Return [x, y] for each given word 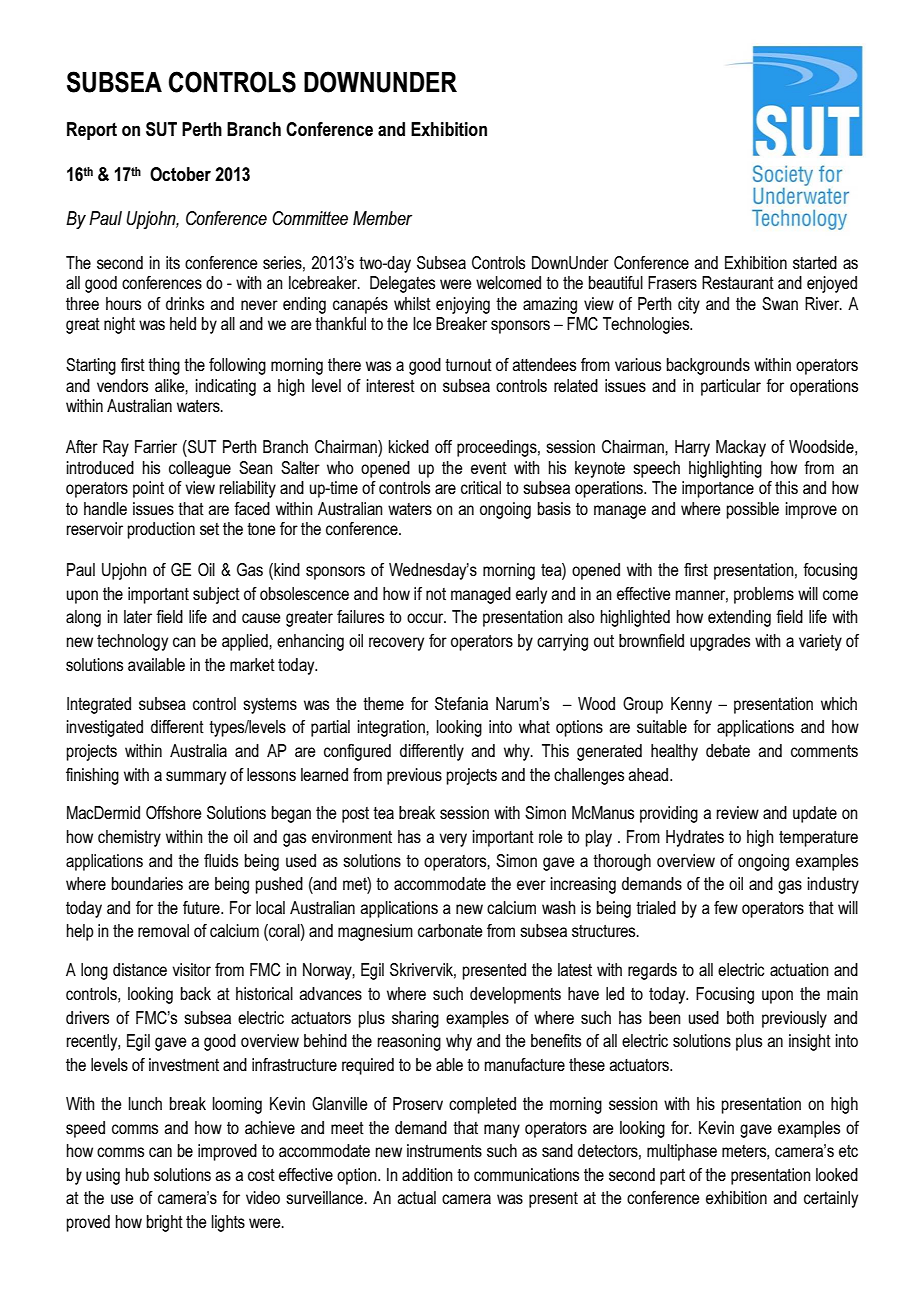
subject [216, 595]
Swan [780, 303]
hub [137, 1174]
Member [382, 218]
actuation [799, 970]
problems [764, 595]
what [534, 726]
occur [426, 618]
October [180, 174]
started [815, 263]
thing [164, 366]
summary [196, 778]
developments [515, 995]
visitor [191, 970]
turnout [468, 365]
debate [728, 751]
